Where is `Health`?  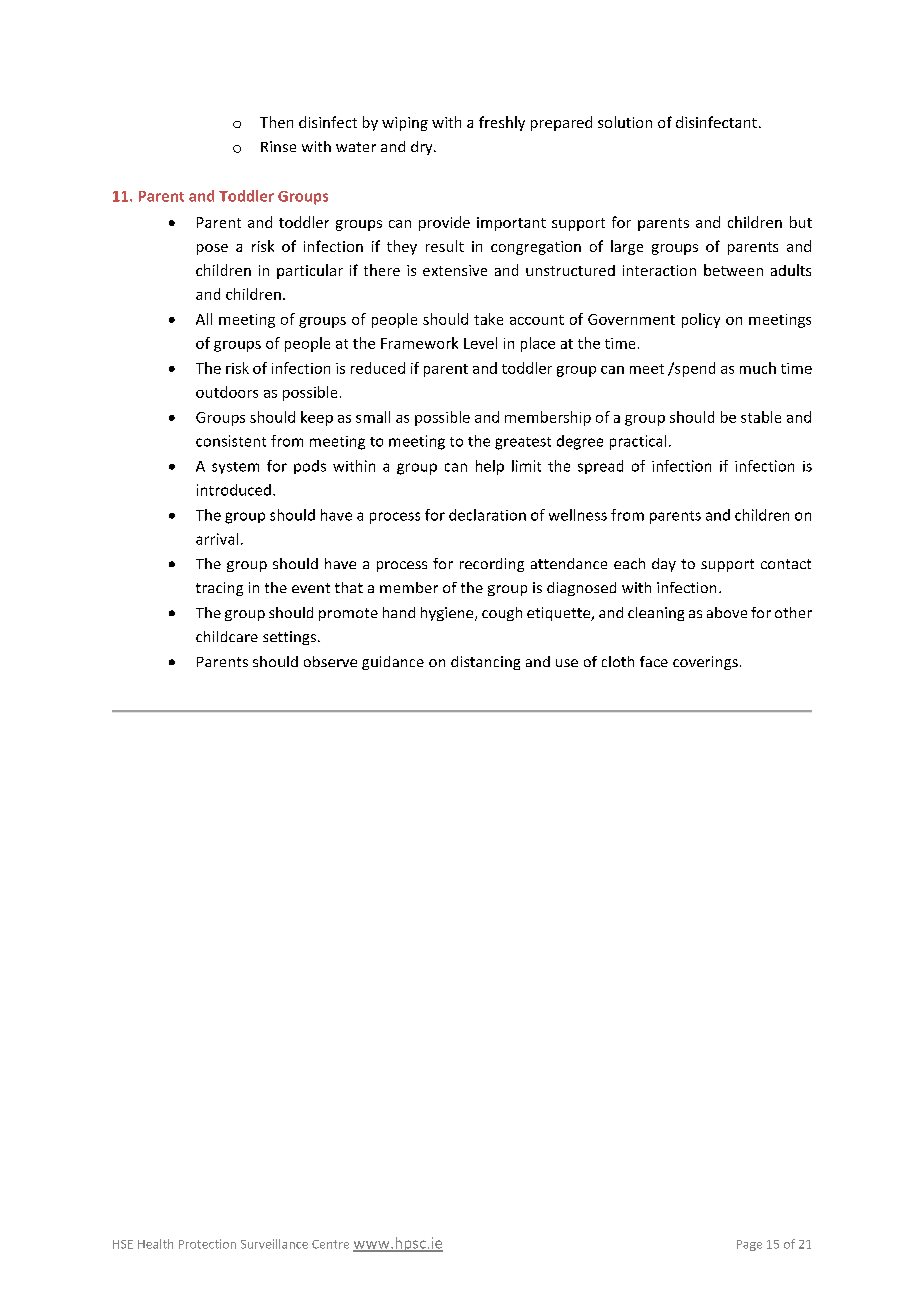 Health is located at coordinates (155, 1244).
